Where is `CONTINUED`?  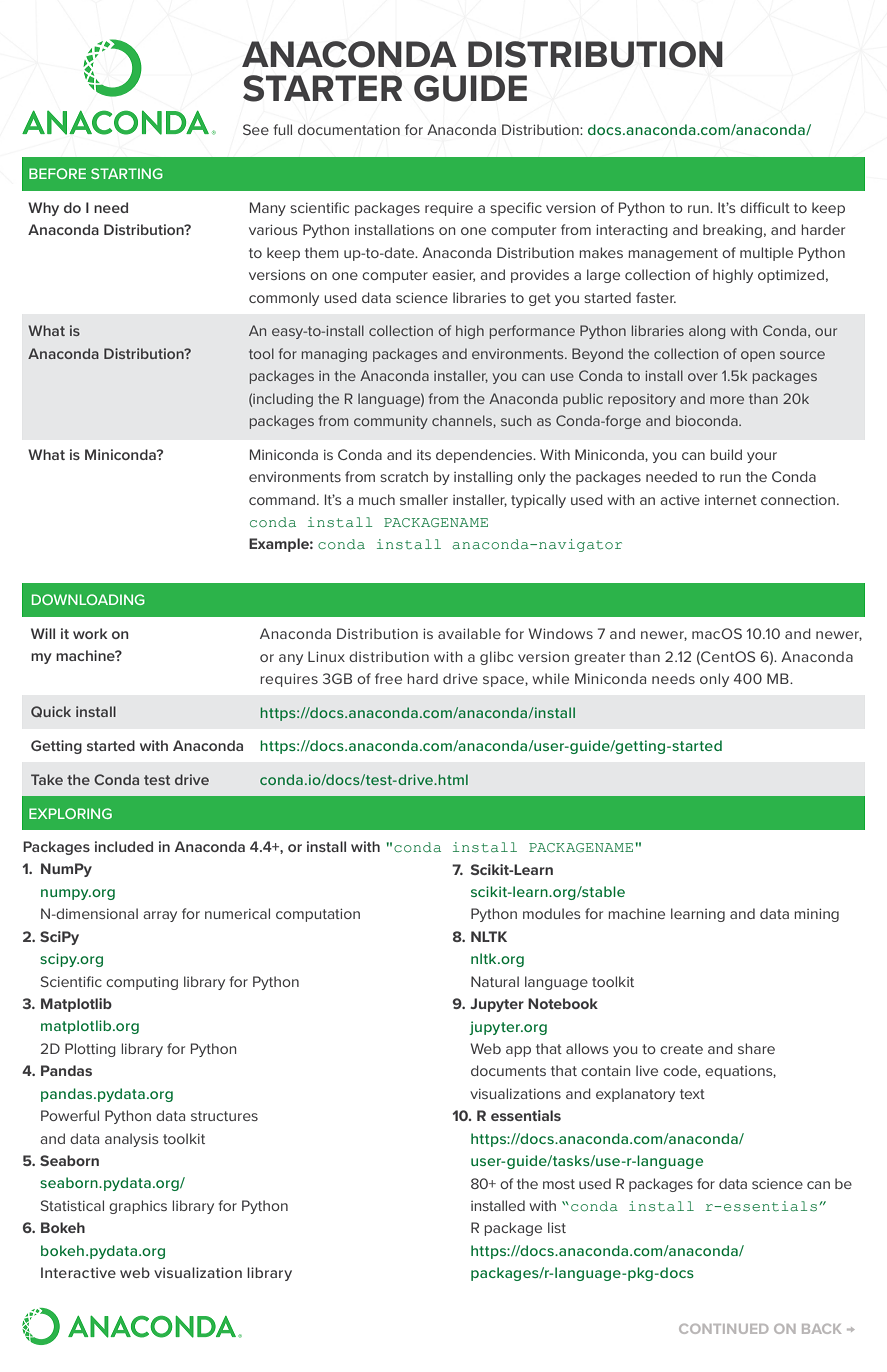
CONTINUED is located at coordinates (723, 1329).
